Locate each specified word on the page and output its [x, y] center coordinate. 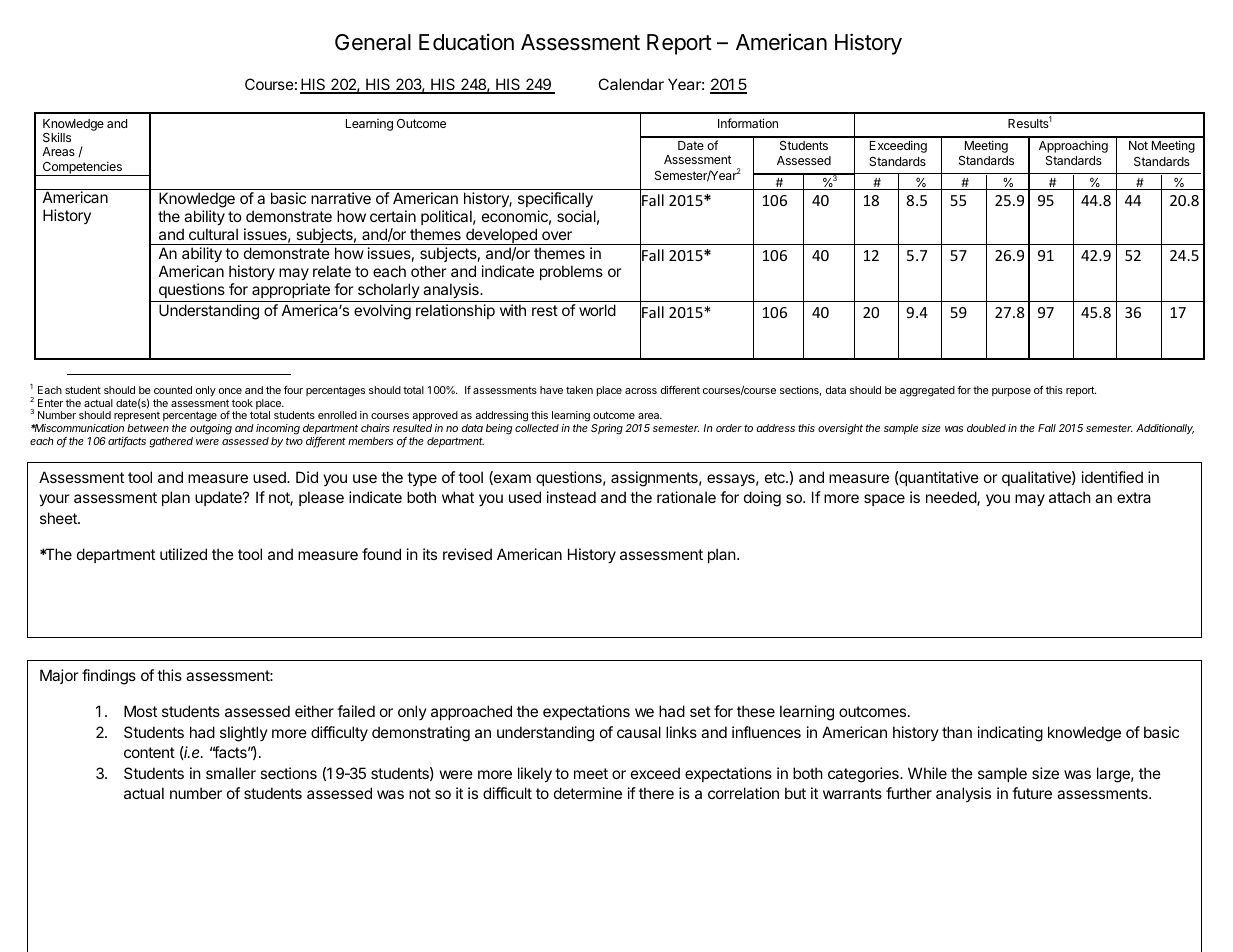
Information [748, 123]
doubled [986, 428]
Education [466, 42]
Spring [607, 429]
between [148, 428]
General [373, 42]
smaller [231, 773]
